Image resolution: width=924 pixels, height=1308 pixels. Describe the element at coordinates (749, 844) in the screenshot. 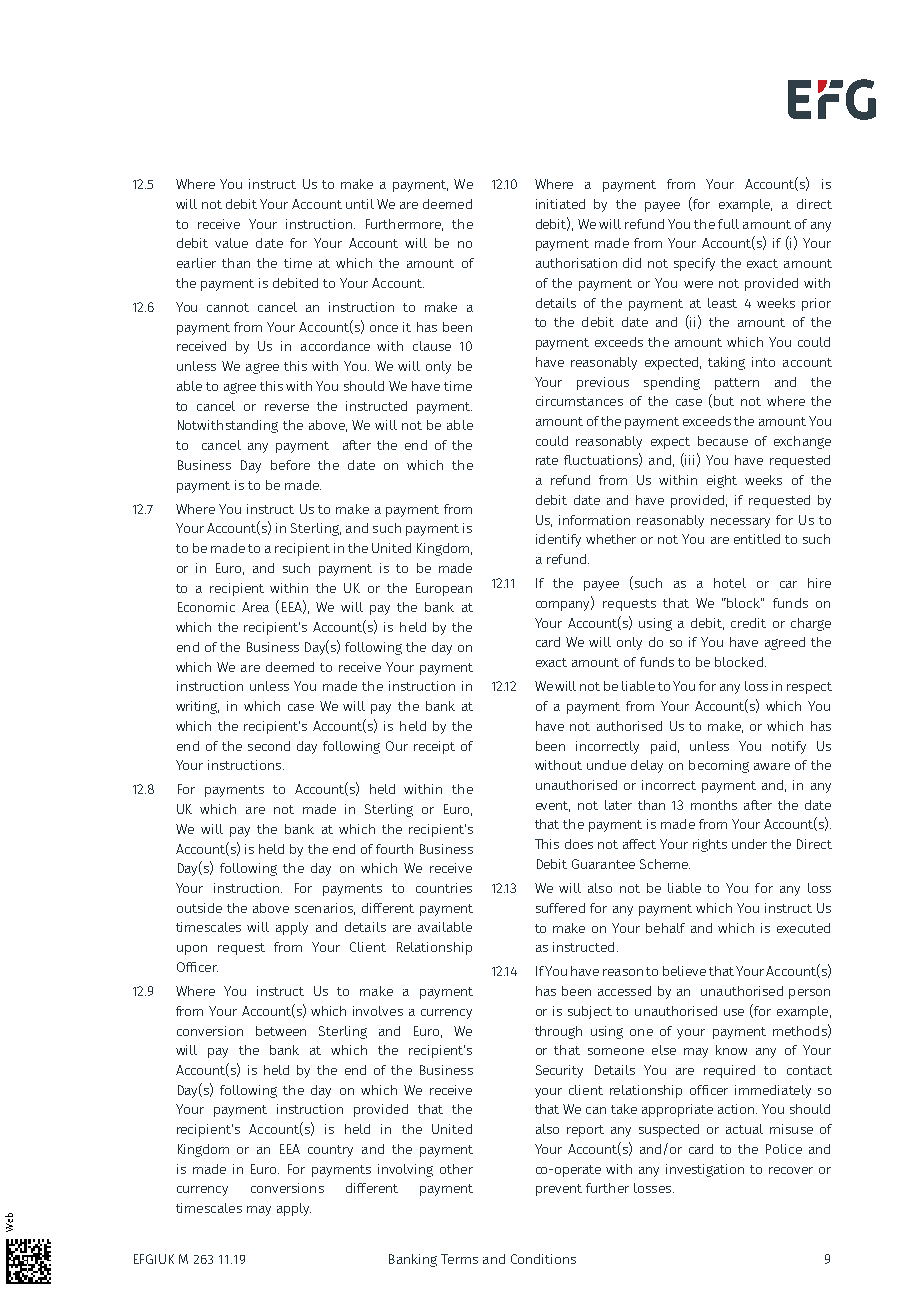

I see `under` at that location.
